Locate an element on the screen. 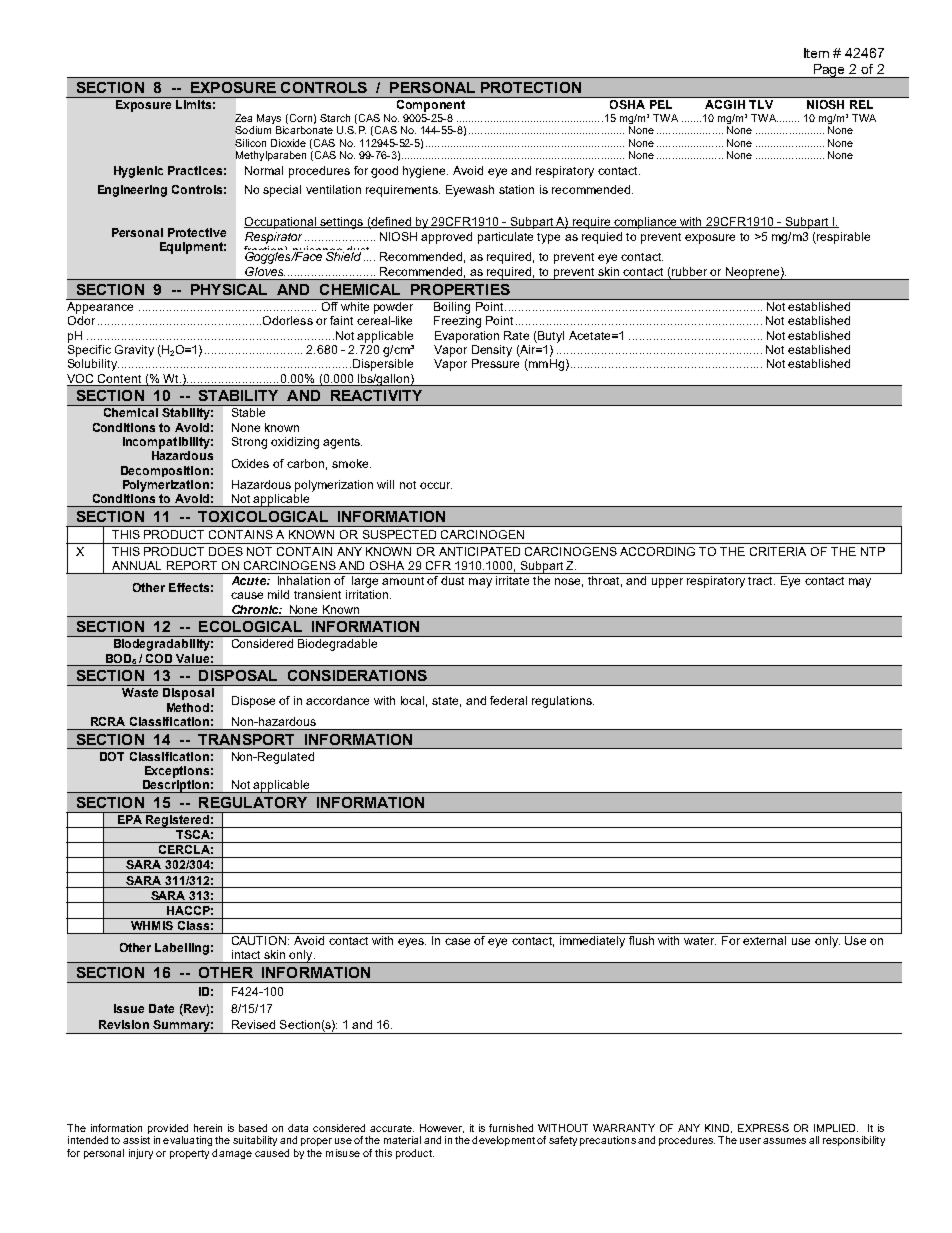 The width and height of the screenshot is (952, 1233). Zea is located at coordinates (243, 118).
